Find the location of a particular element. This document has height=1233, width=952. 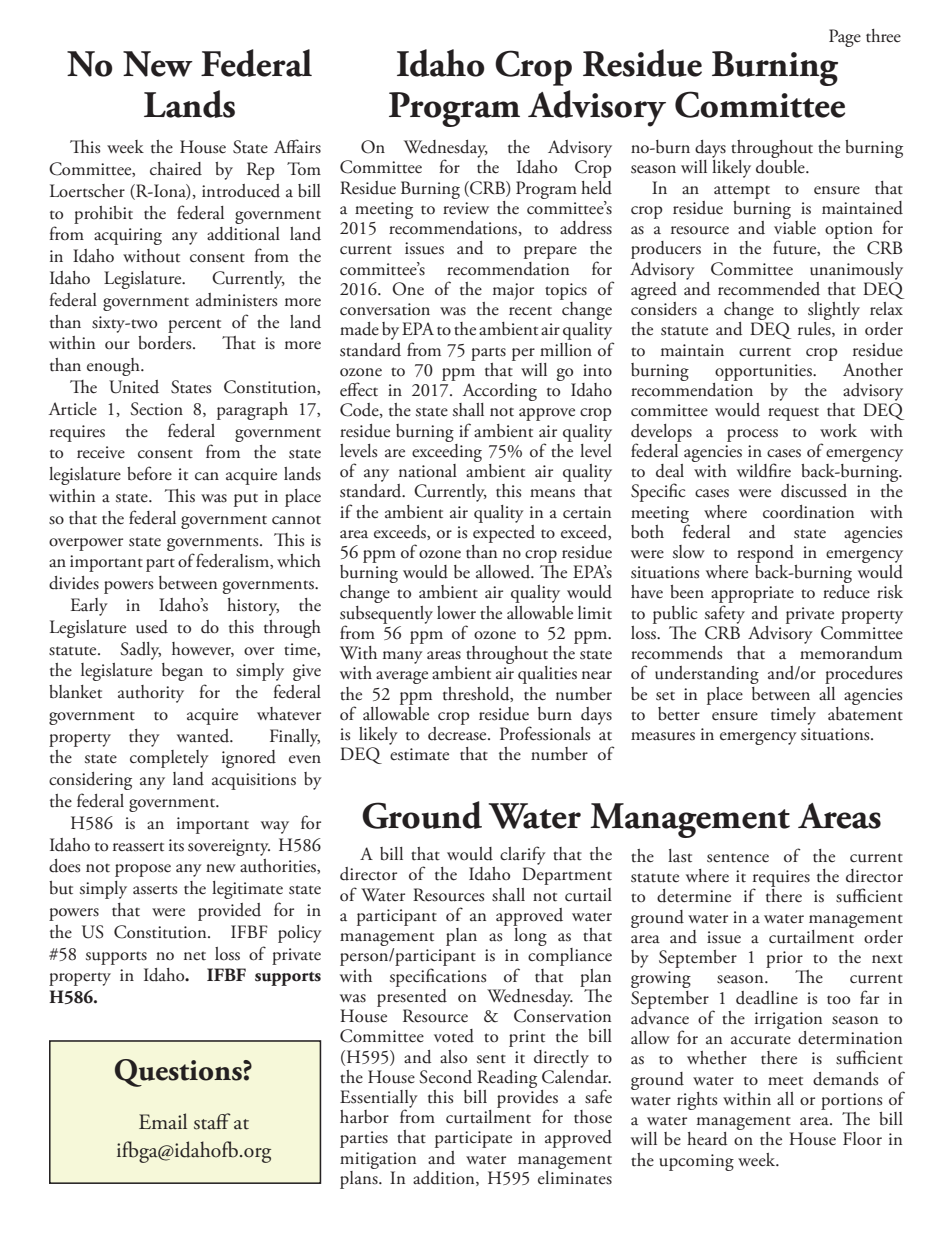

appropriate is located at coordinates (752, 596).
